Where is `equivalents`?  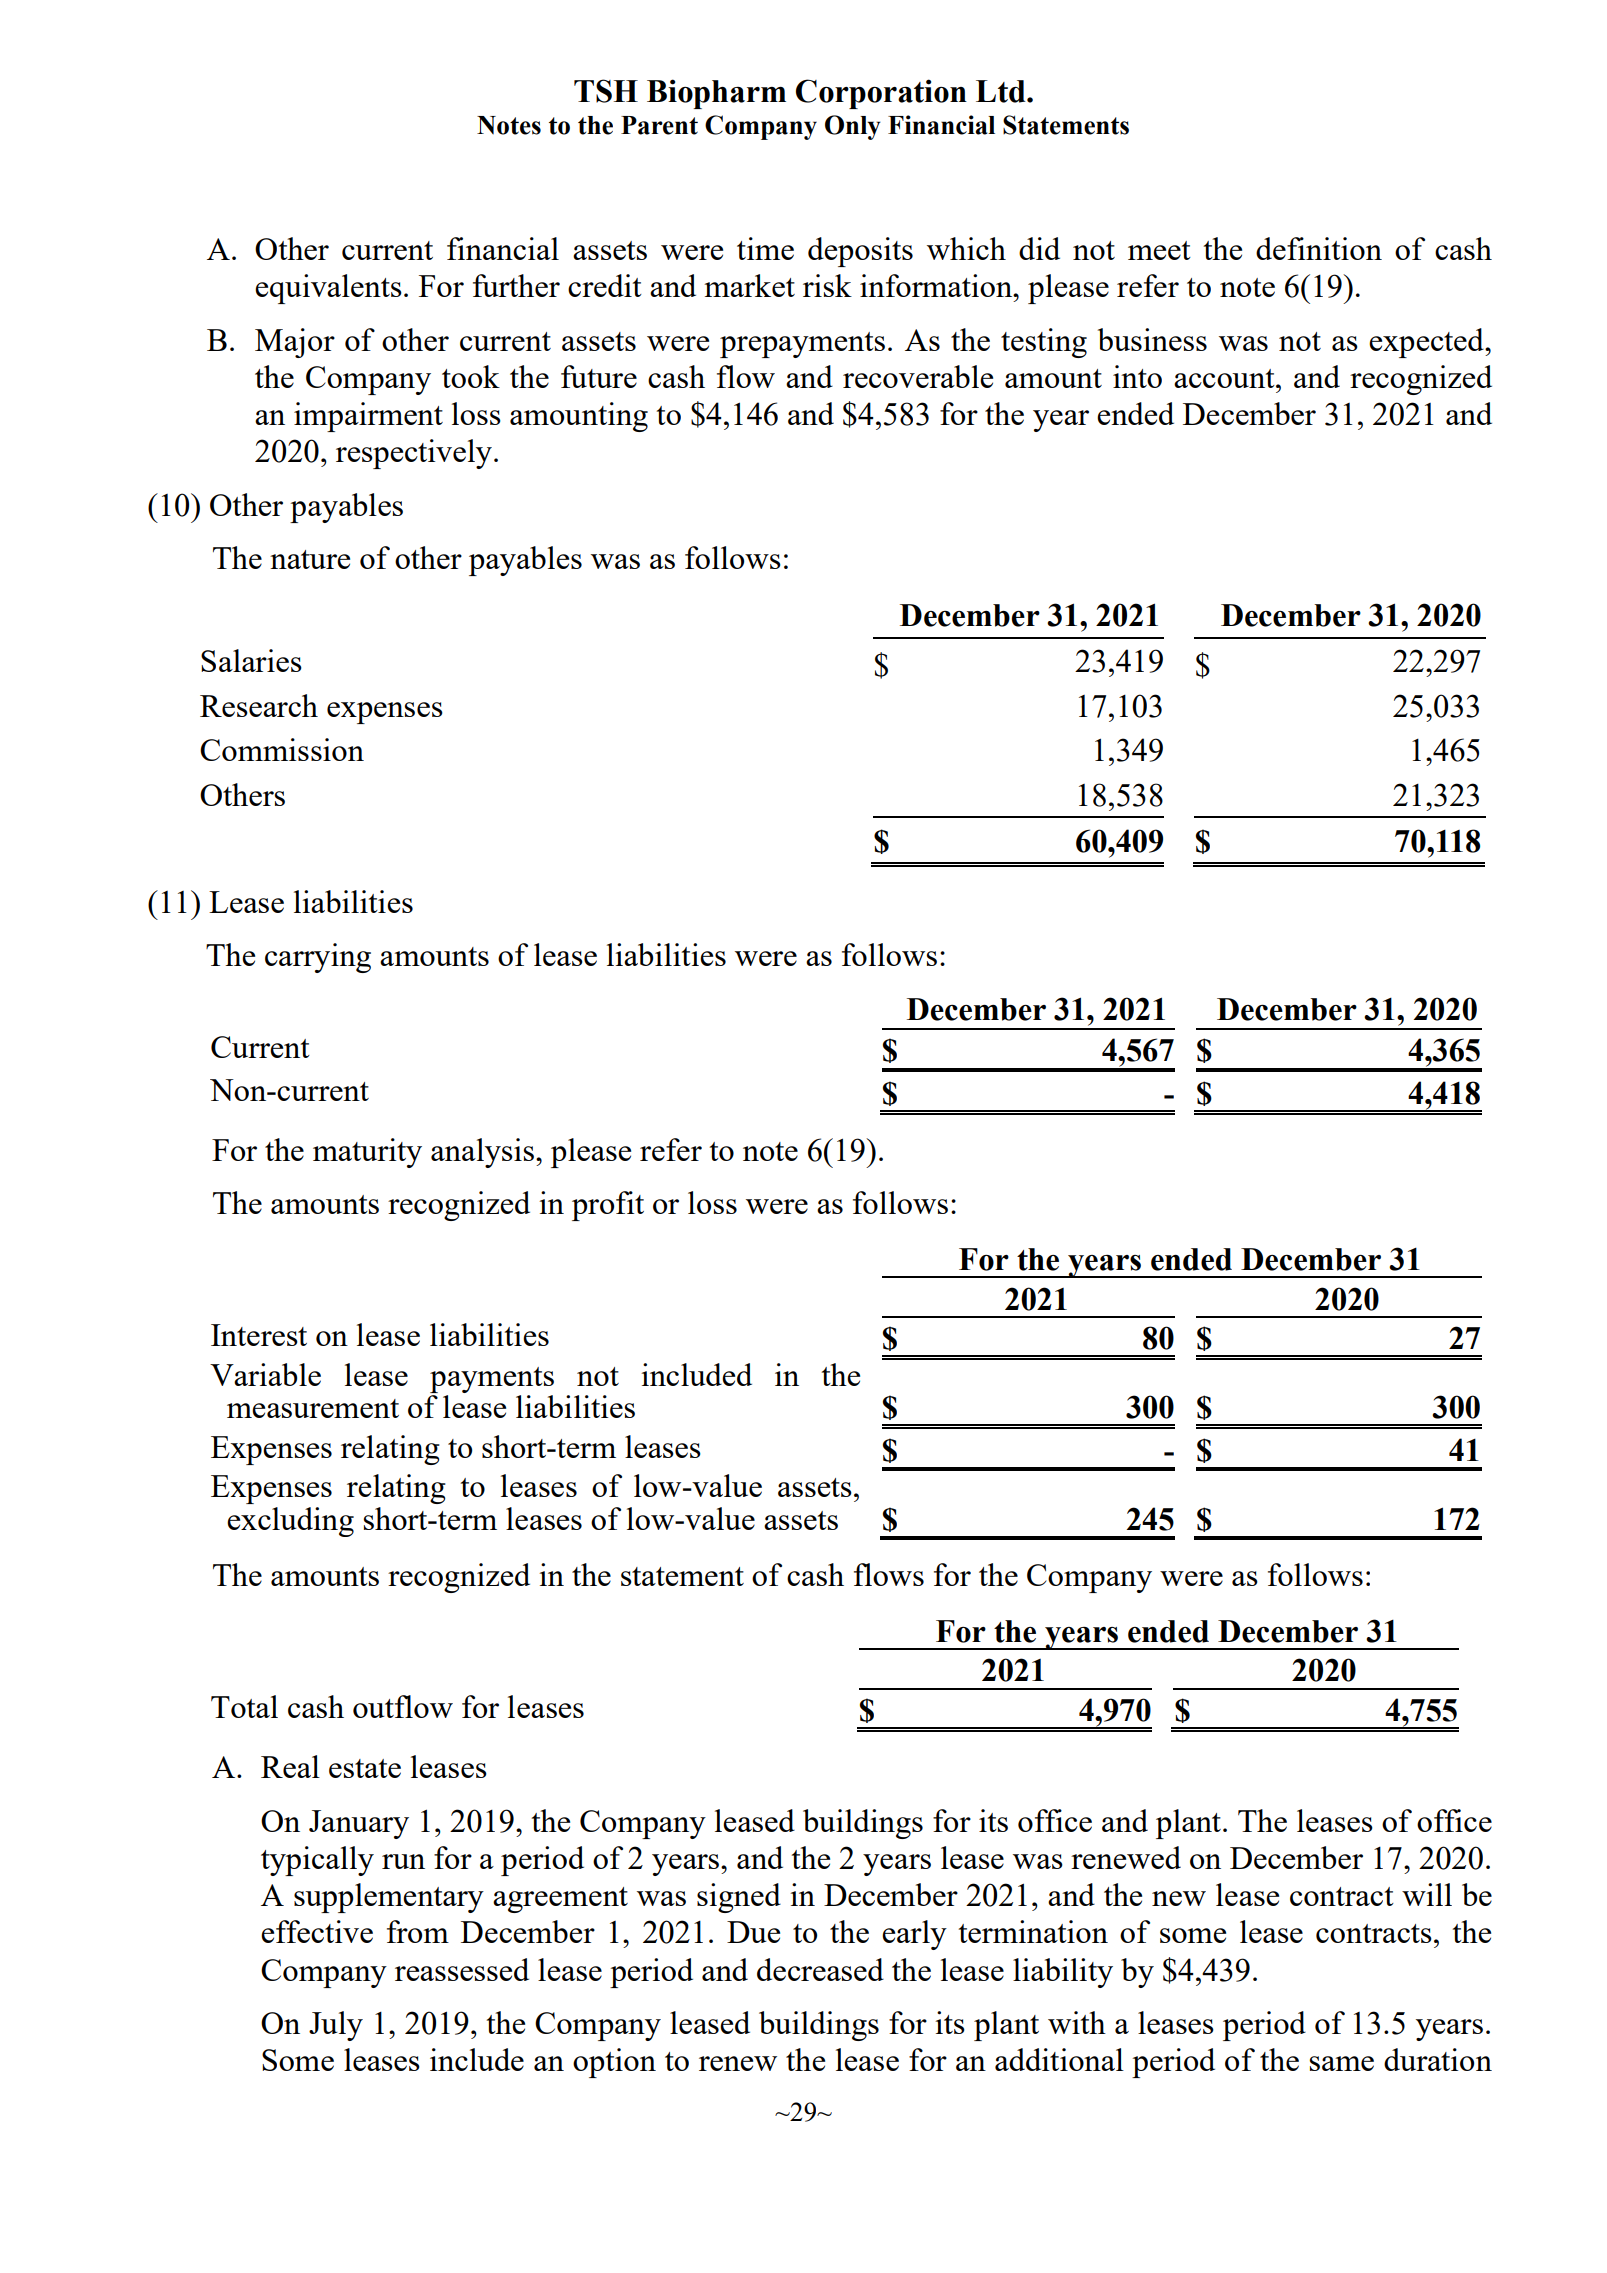 equivalents is located at coordinates (328, 289).
